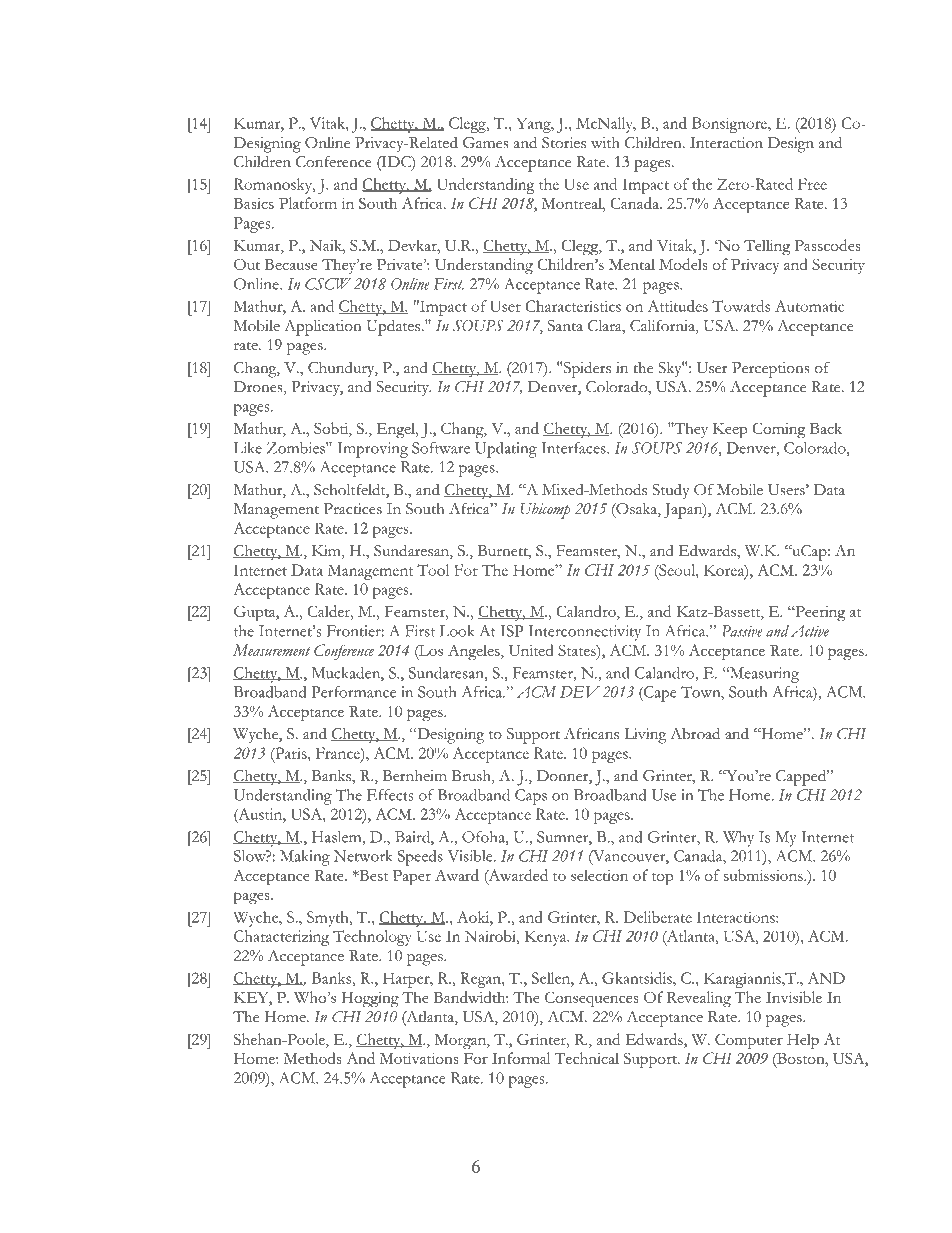  What do you see at coordinates (599, 875) in the screenshot?
I see `selection` at bounding box center [599, 875].
